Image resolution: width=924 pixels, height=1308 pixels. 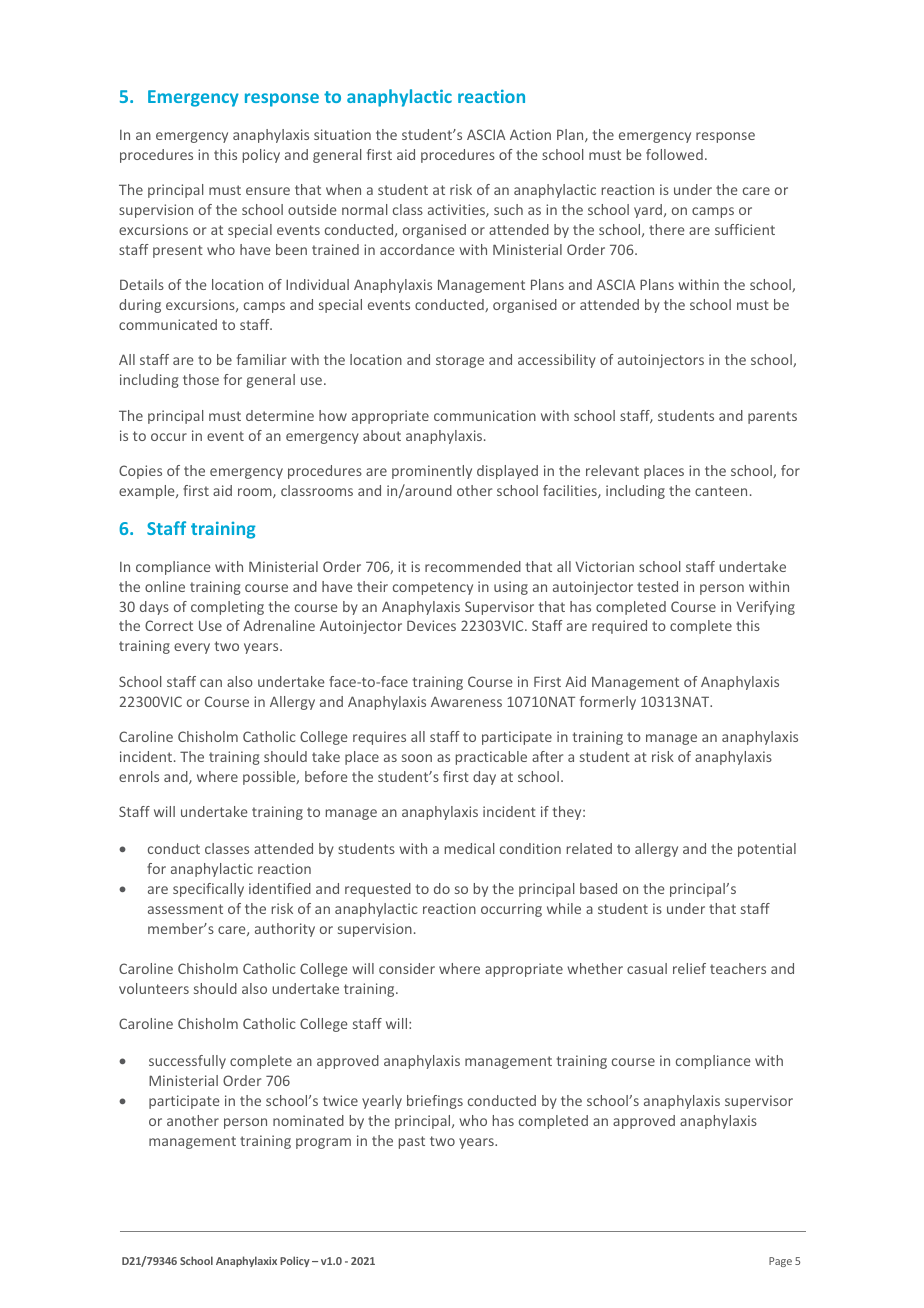 I want to click on medical, so click(x=469, y=848).
